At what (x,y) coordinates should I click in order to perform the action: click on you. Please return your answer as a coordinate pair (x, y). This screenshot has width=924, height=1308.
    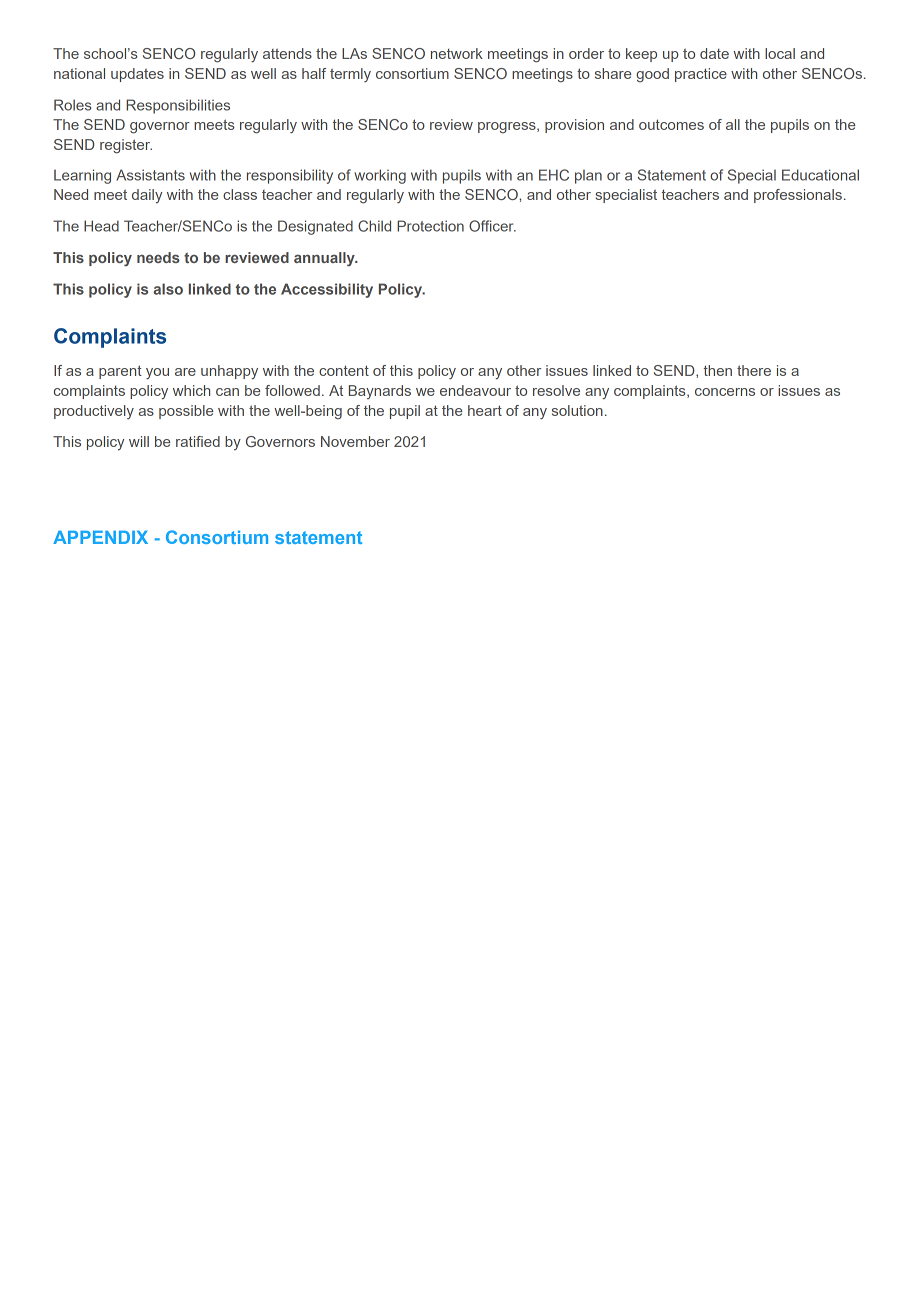
    Looking at the image, I should click on (157, 374).
